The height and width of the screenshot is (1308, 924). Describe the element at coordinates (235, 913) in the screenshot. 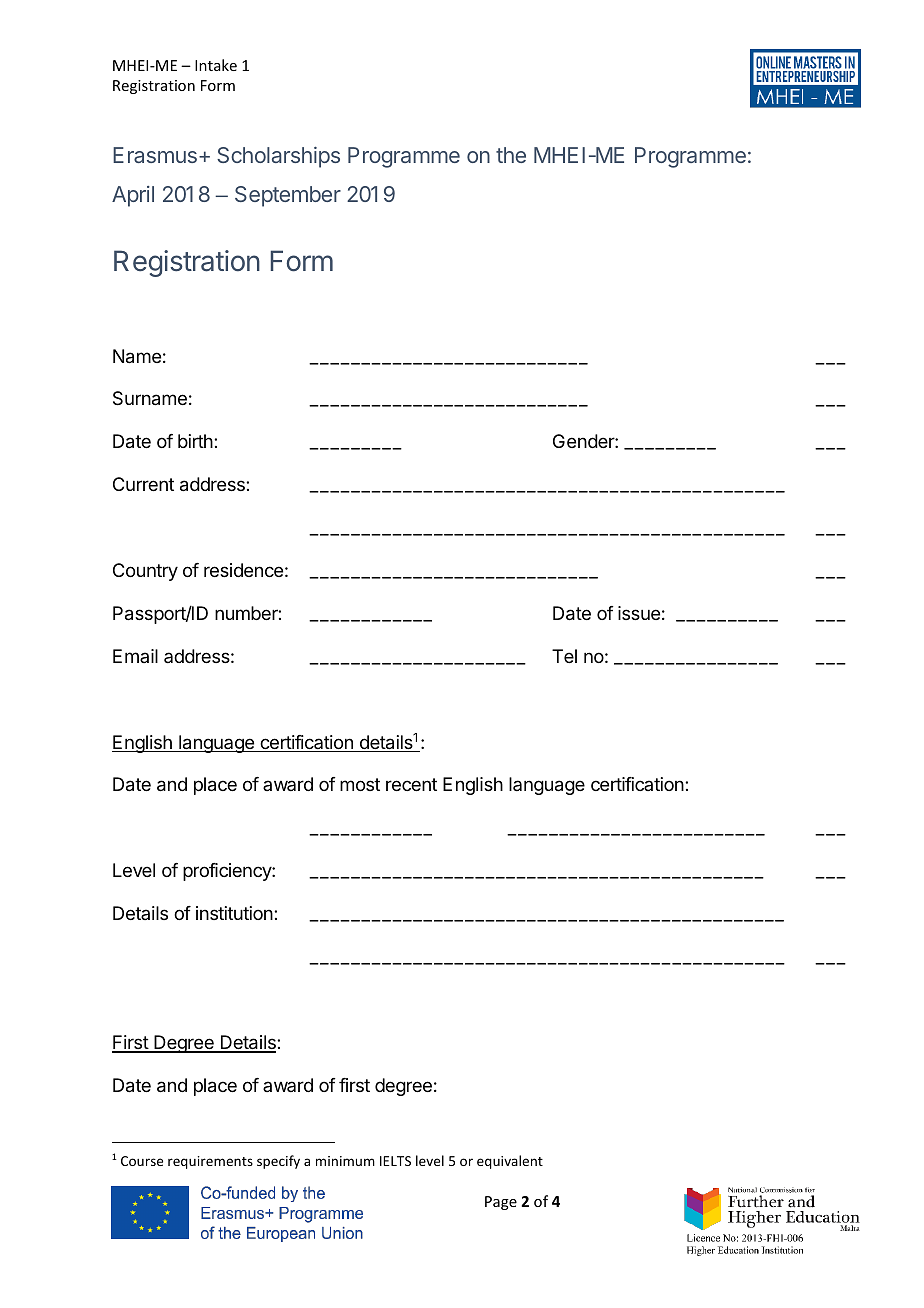

I see `institution` at that location.
